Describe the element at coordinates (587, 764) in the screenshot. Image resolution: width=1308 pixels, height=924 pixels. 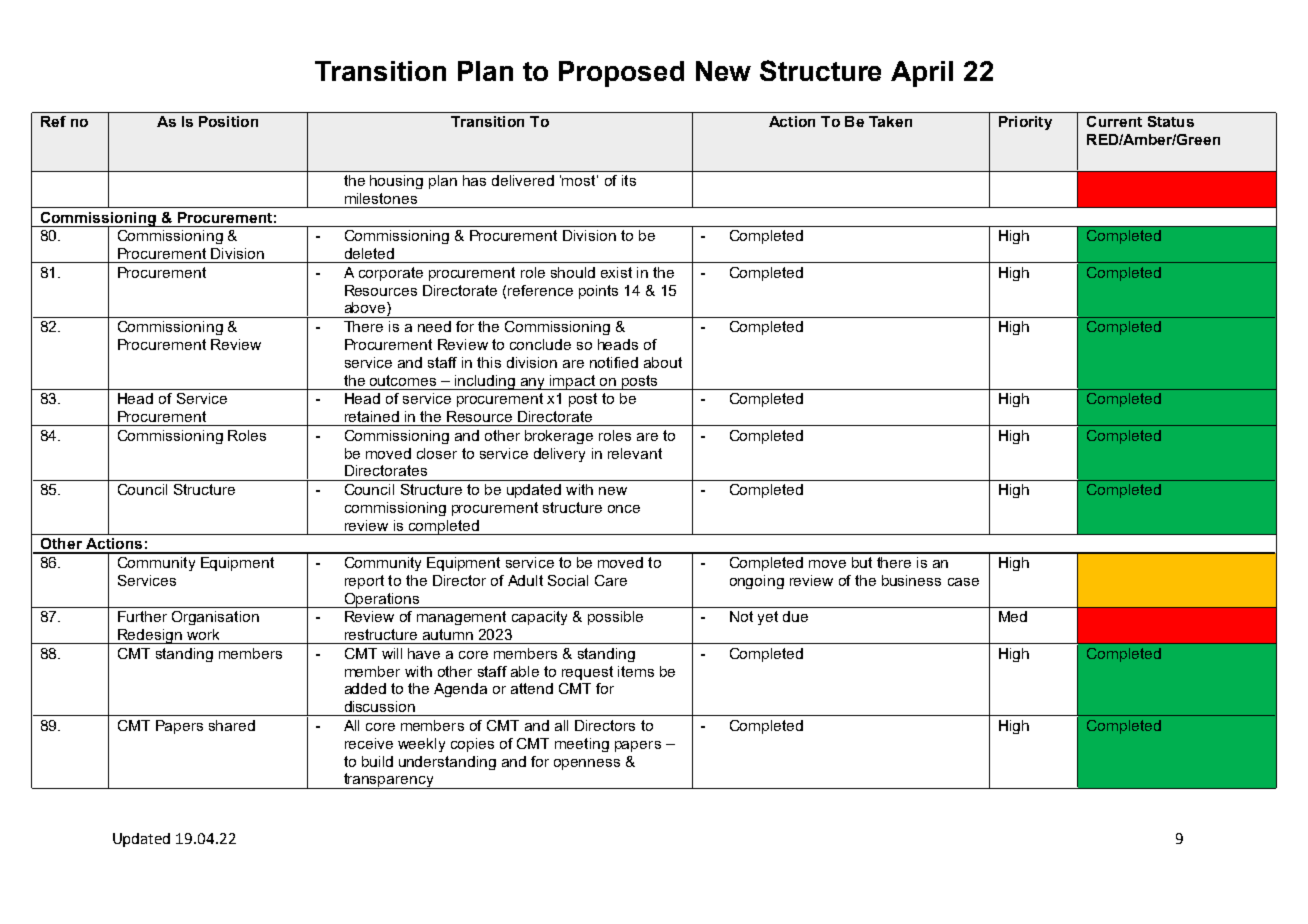
I see `openness` at that location.
